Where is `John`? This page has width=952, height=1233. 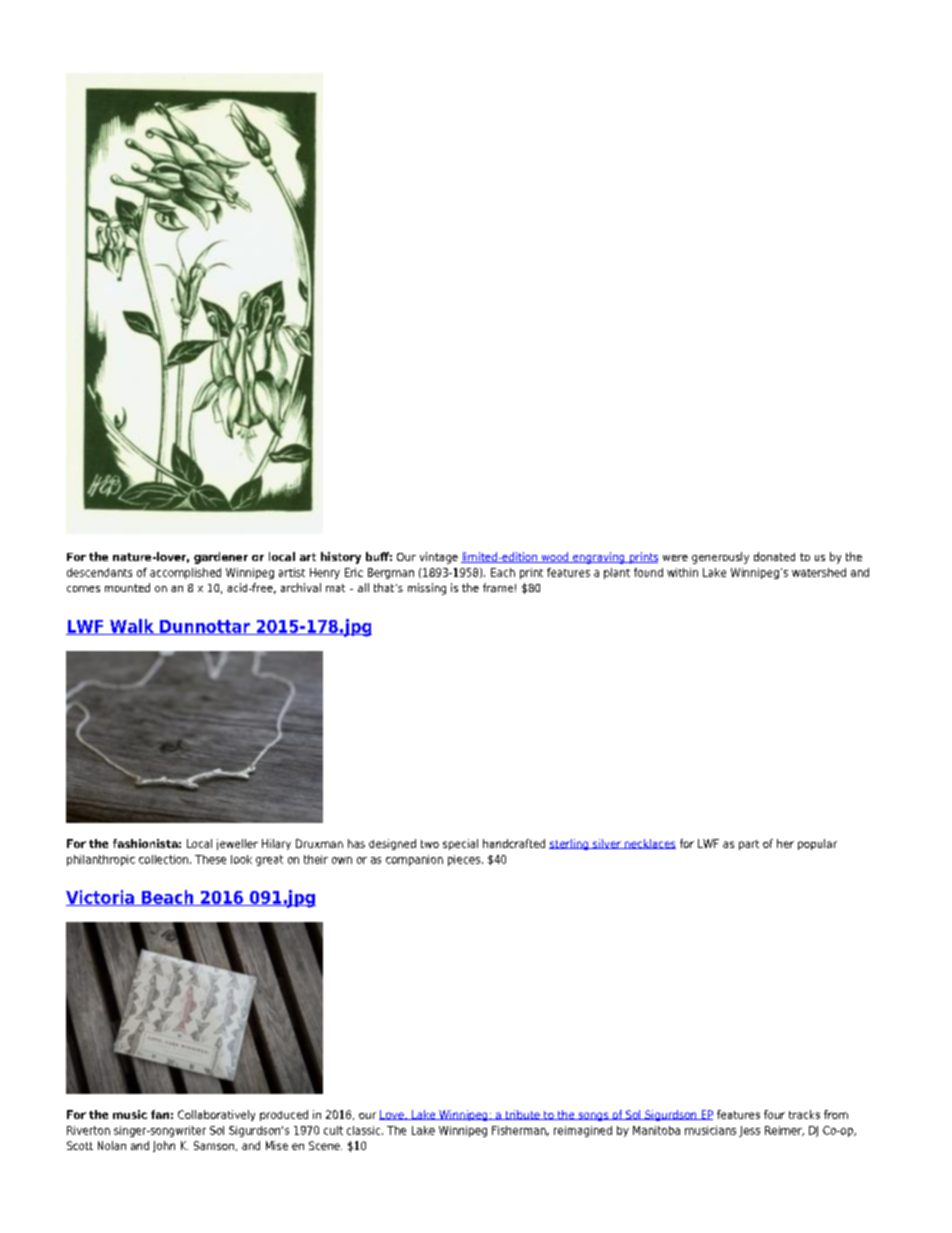 John is located at coordinates (164, 1146).
